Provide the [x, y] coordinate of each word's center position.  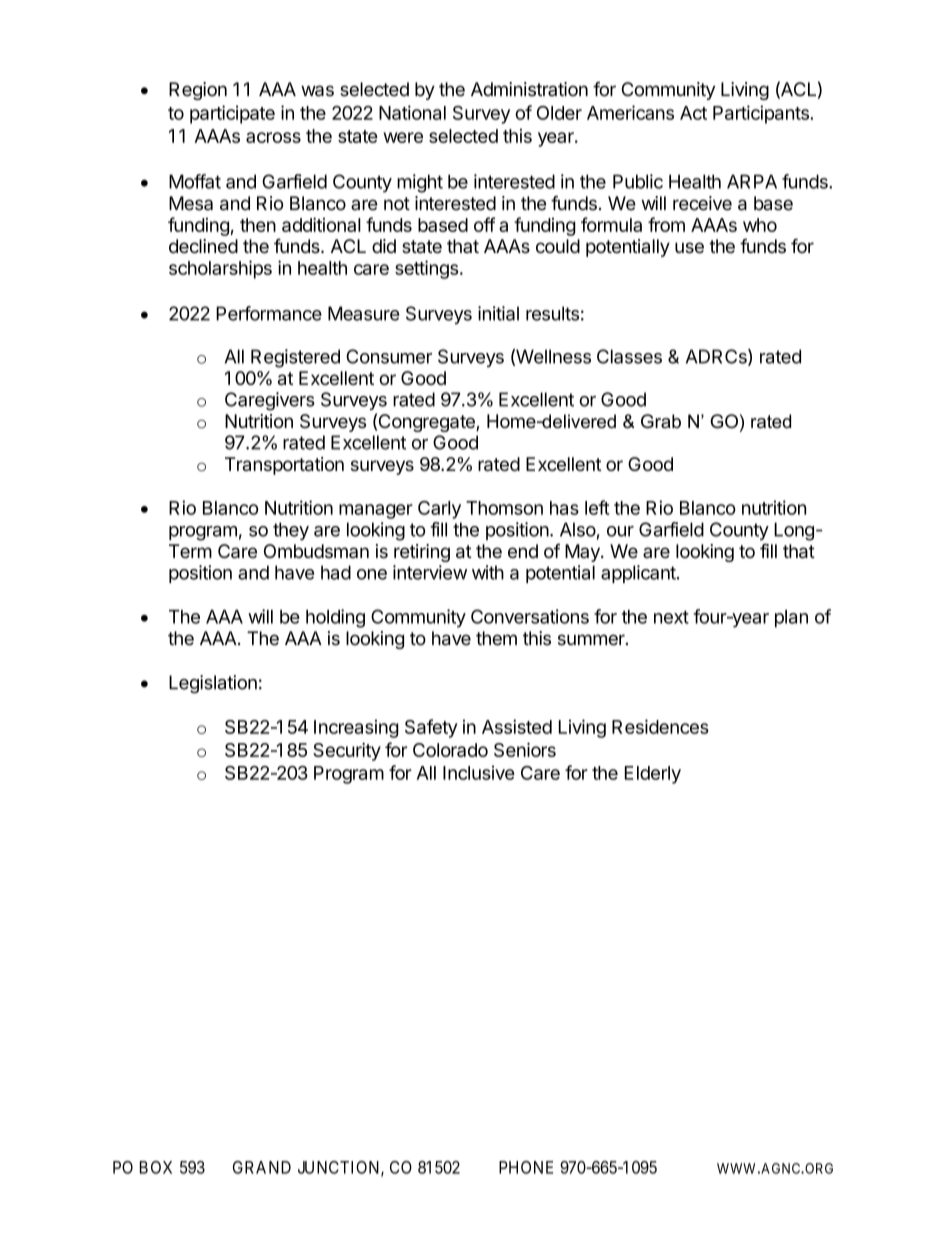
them [496, 638]
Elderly [653, 775]
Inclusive [479, 772]
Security [347, 752]
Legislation [213, 684]
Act [693, 113]
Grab [661, 421]
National [412, 112]
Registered [295, 358]
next [671, 617]
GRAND [262, 1167]
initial [498, 313]
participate [232, 114]
